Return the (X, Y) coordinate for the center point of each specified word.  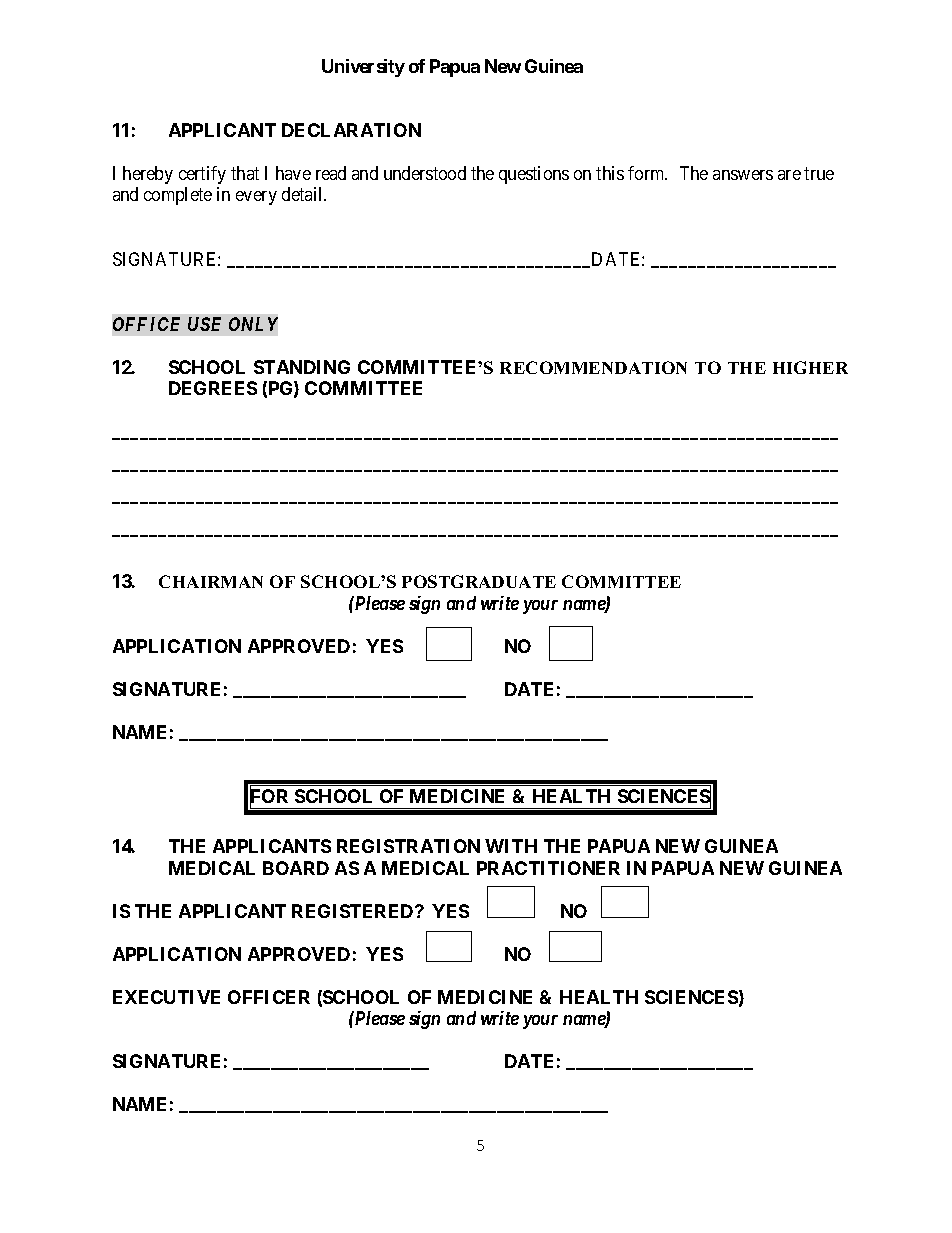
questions (534, 175)
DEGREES (213, 388)
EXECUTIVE (166, 997)
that (245, 173)
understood (425, 173)
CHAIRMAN (211, 581)
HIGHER (810, 367)
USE (204, 324)
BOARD (296, 868)
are (789, 175)
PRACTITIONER (548, 868)
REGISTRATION (408, 846)
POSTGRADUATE (479, 581)
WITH (511, 846)
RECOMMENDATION (593, 367)
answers (743, 175)
